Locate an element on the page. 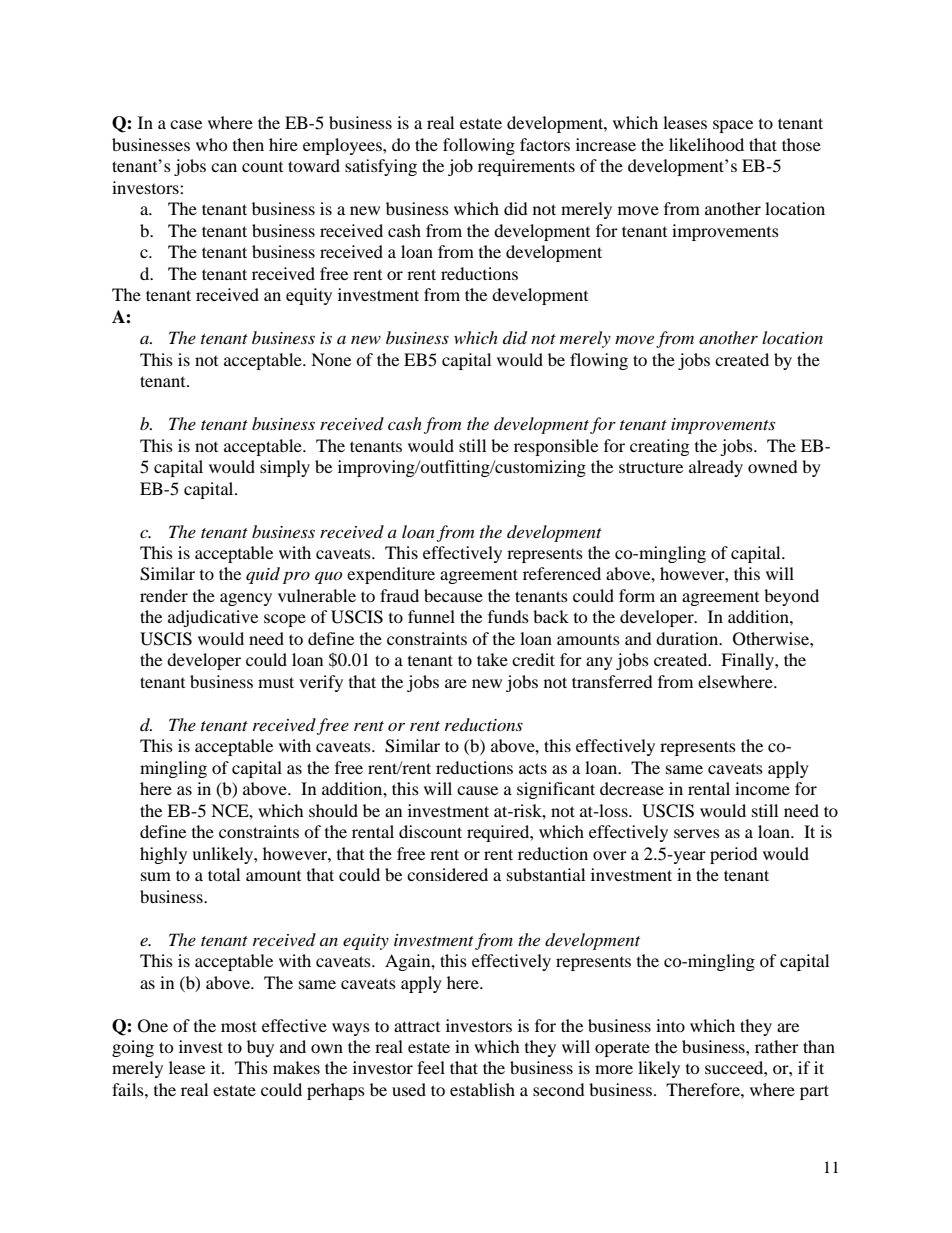  must is located at coordinates (276, 682).
